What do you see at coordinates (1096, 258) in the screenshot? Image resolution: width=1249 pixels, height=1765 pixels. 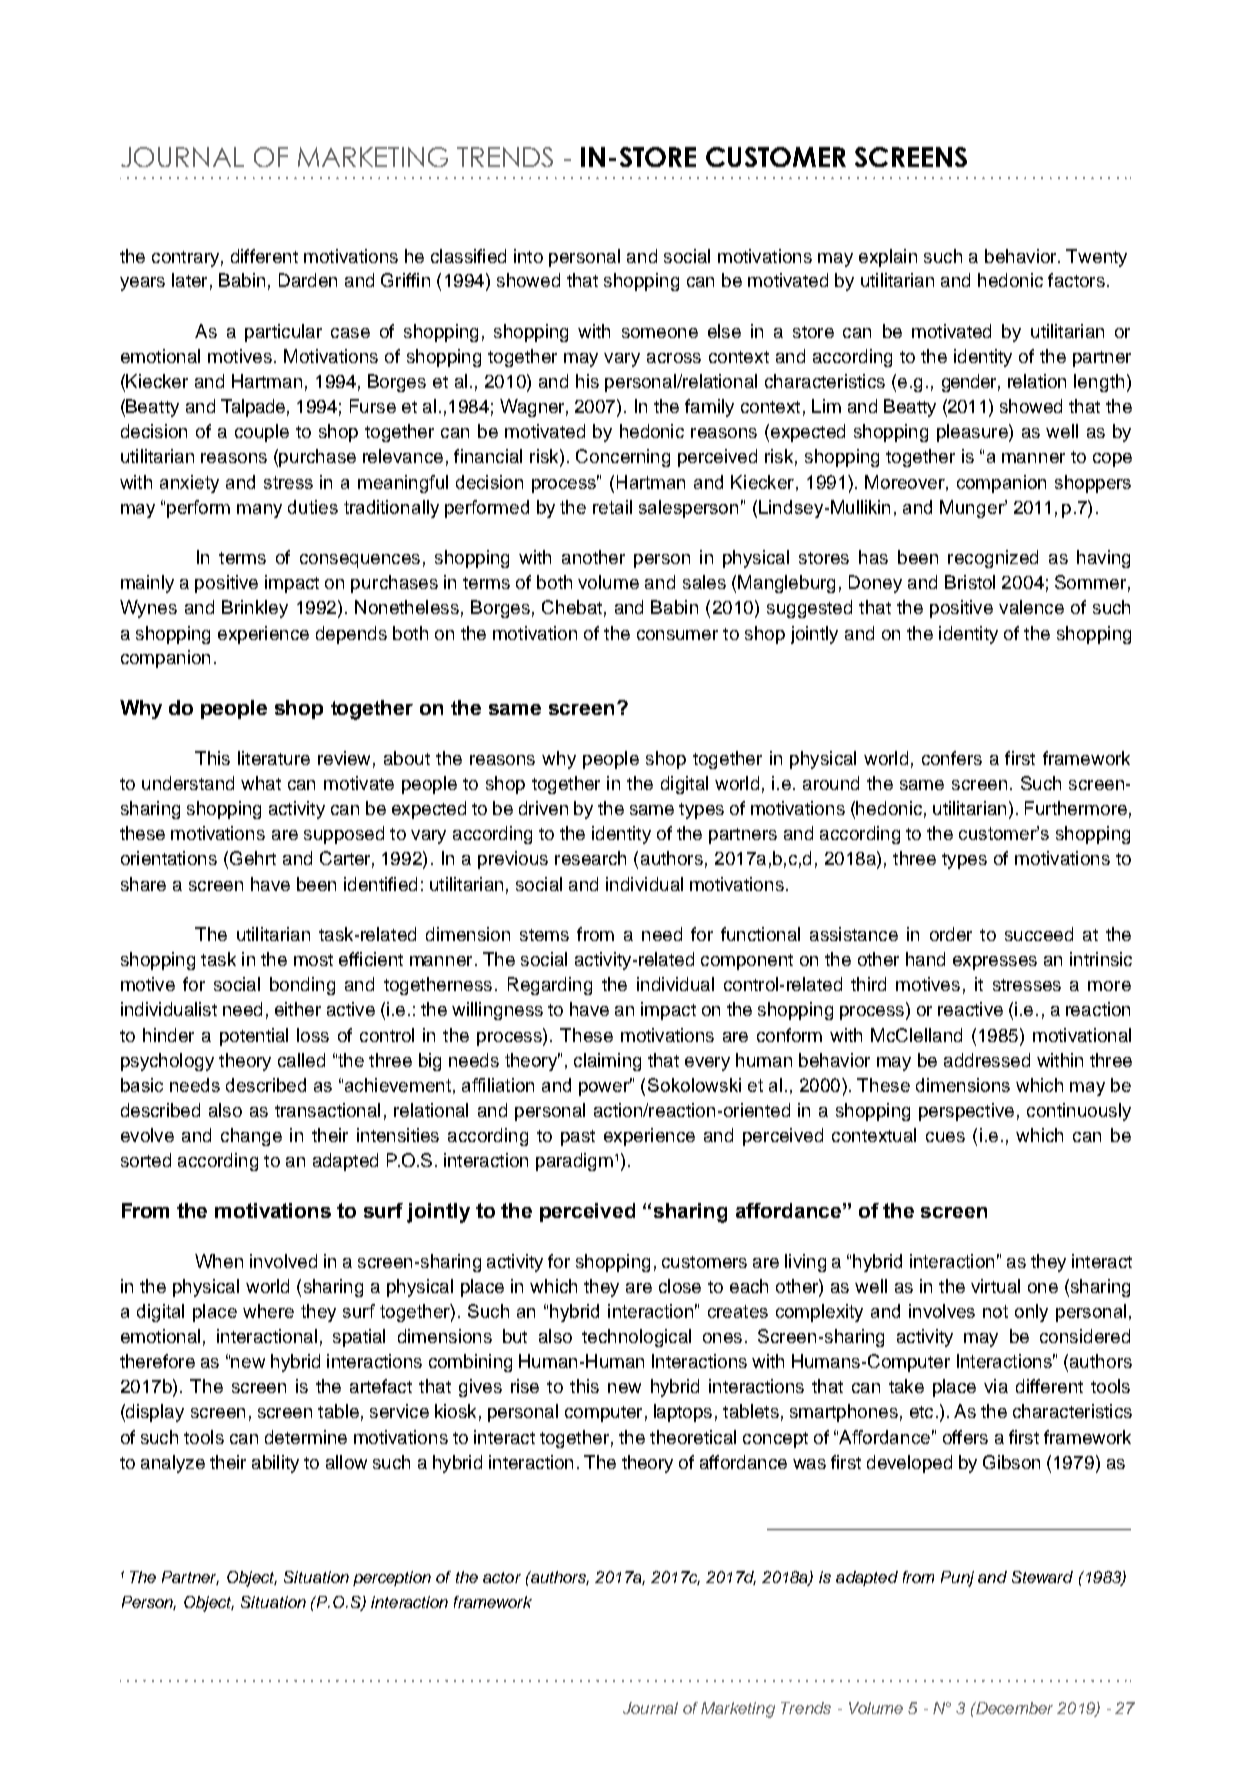 I see `Twenty` at bounding box center [1096, 258].
